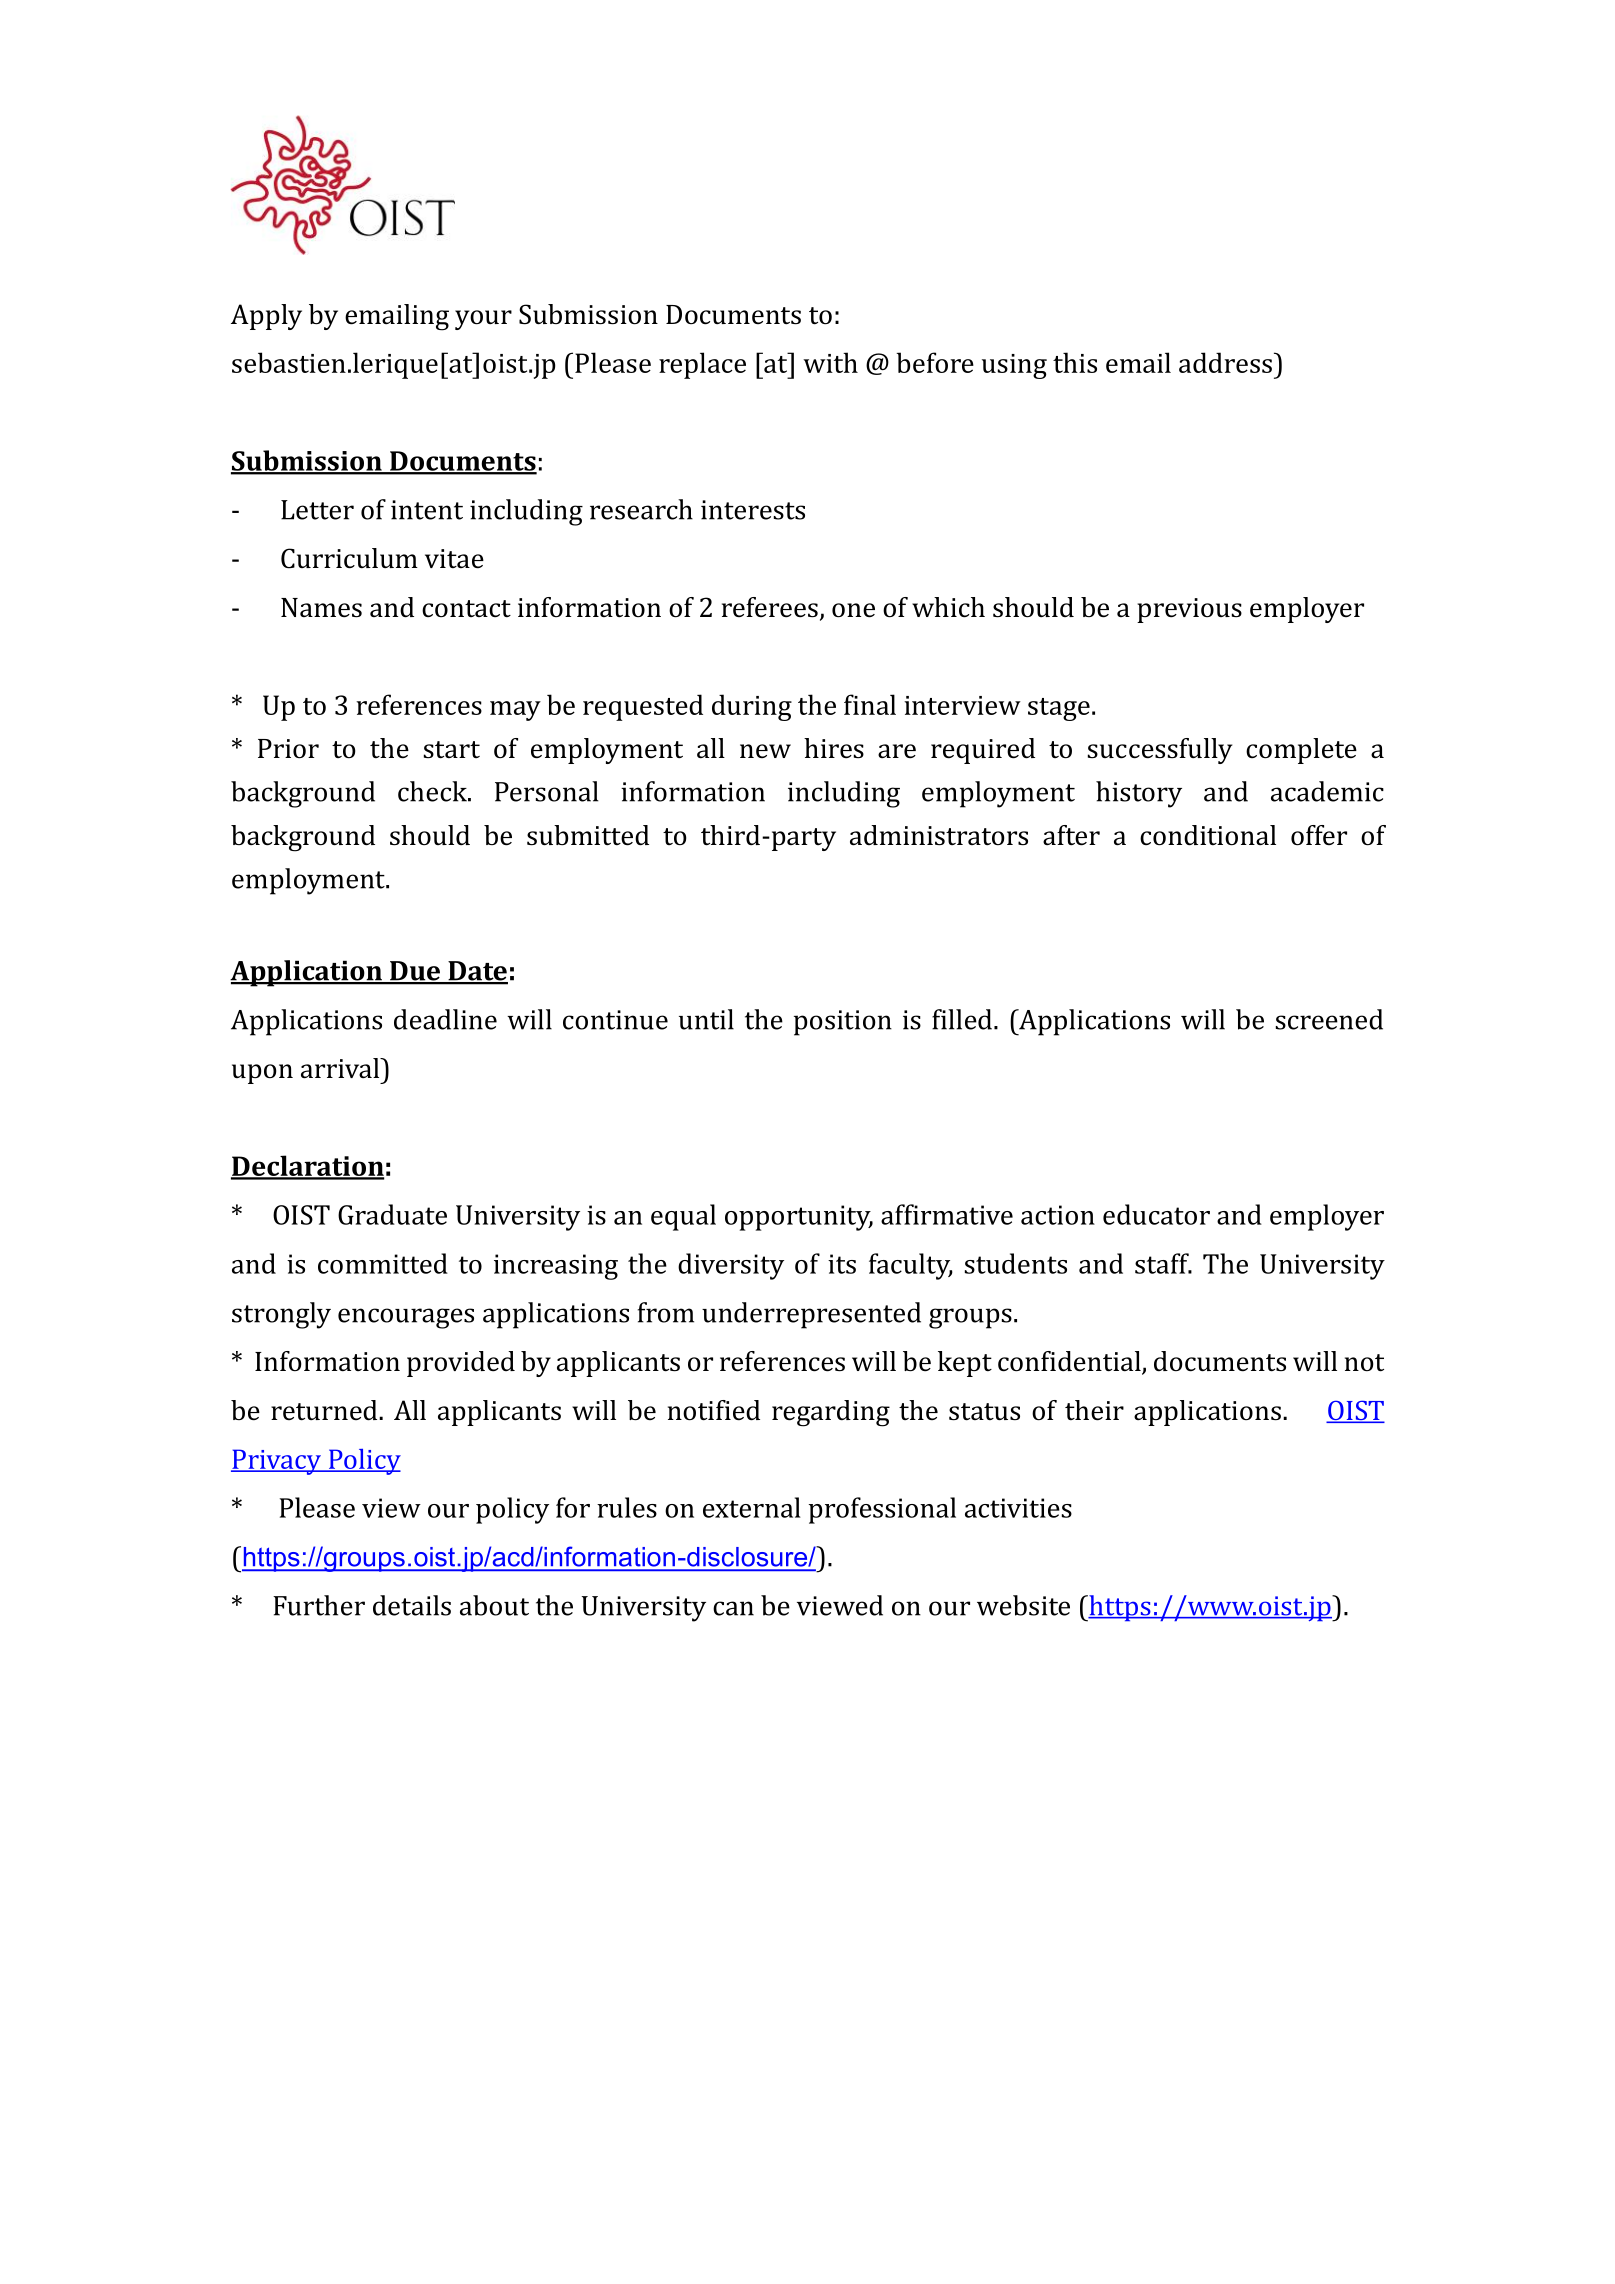 The image size is (1615, 2284). What do you see at coordinates (412, 1605) in the document?
I see `details` at bounding box center [412, 1605].
